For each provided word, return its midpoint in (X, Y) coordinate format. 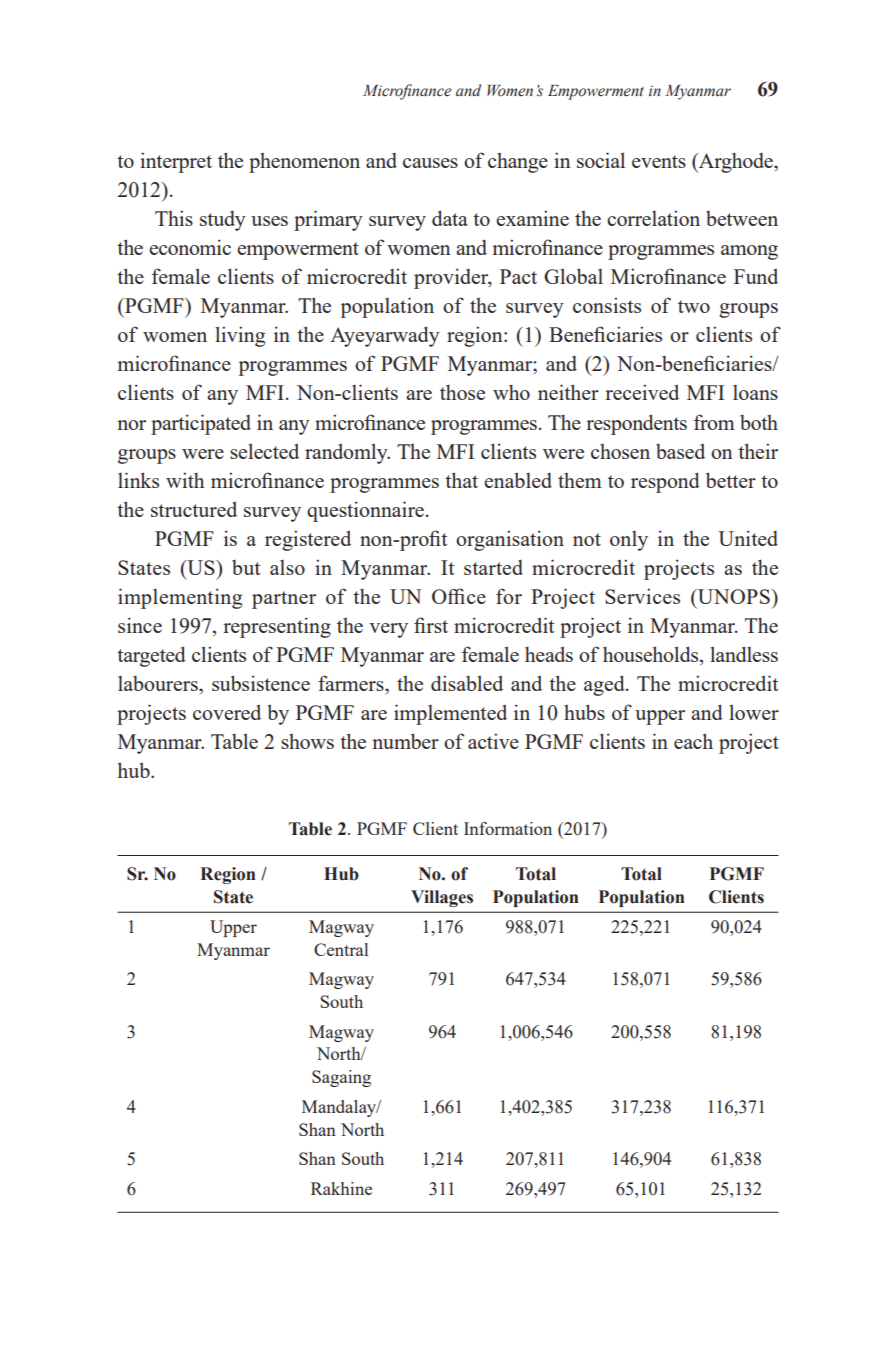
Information (508, 828)
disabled (467, 683)
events (659, 161)
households (652, 655)
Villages (442, 898)
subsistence (261, 683)
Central (341, 949)
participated (201, 424)
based (680, 451)
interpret (176, 162)
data (450, 218)
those (462, 392)
